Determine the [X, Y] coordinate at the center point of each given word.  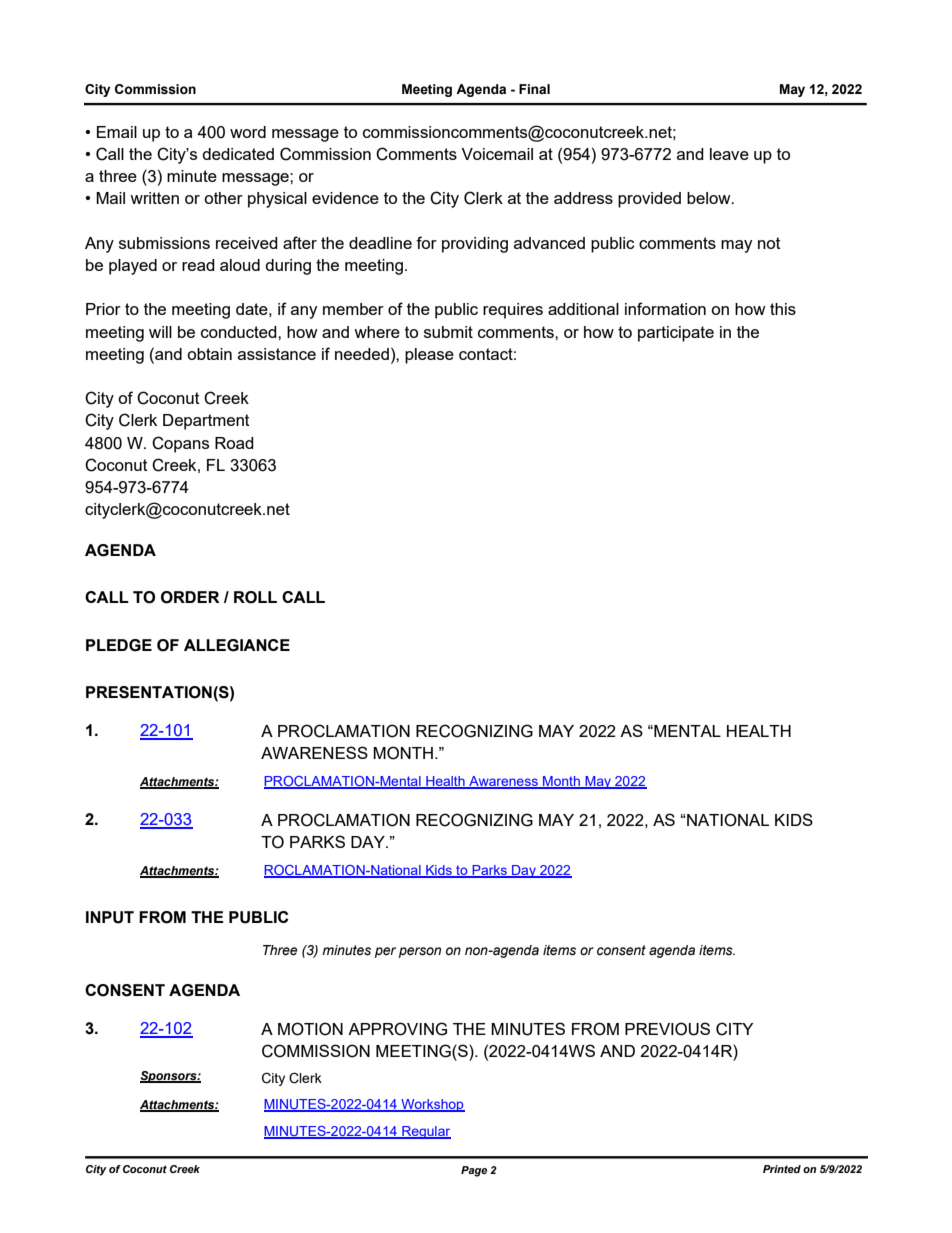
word [248, 132]
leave [729, 154]
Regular [425, 1132]
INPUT [110, 917]
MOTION [310, 1029]
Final [534, 89]
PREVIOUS [667, 1029]
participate [676, 334]
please [429, 356]
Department [206, 422]
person [420, 952]
